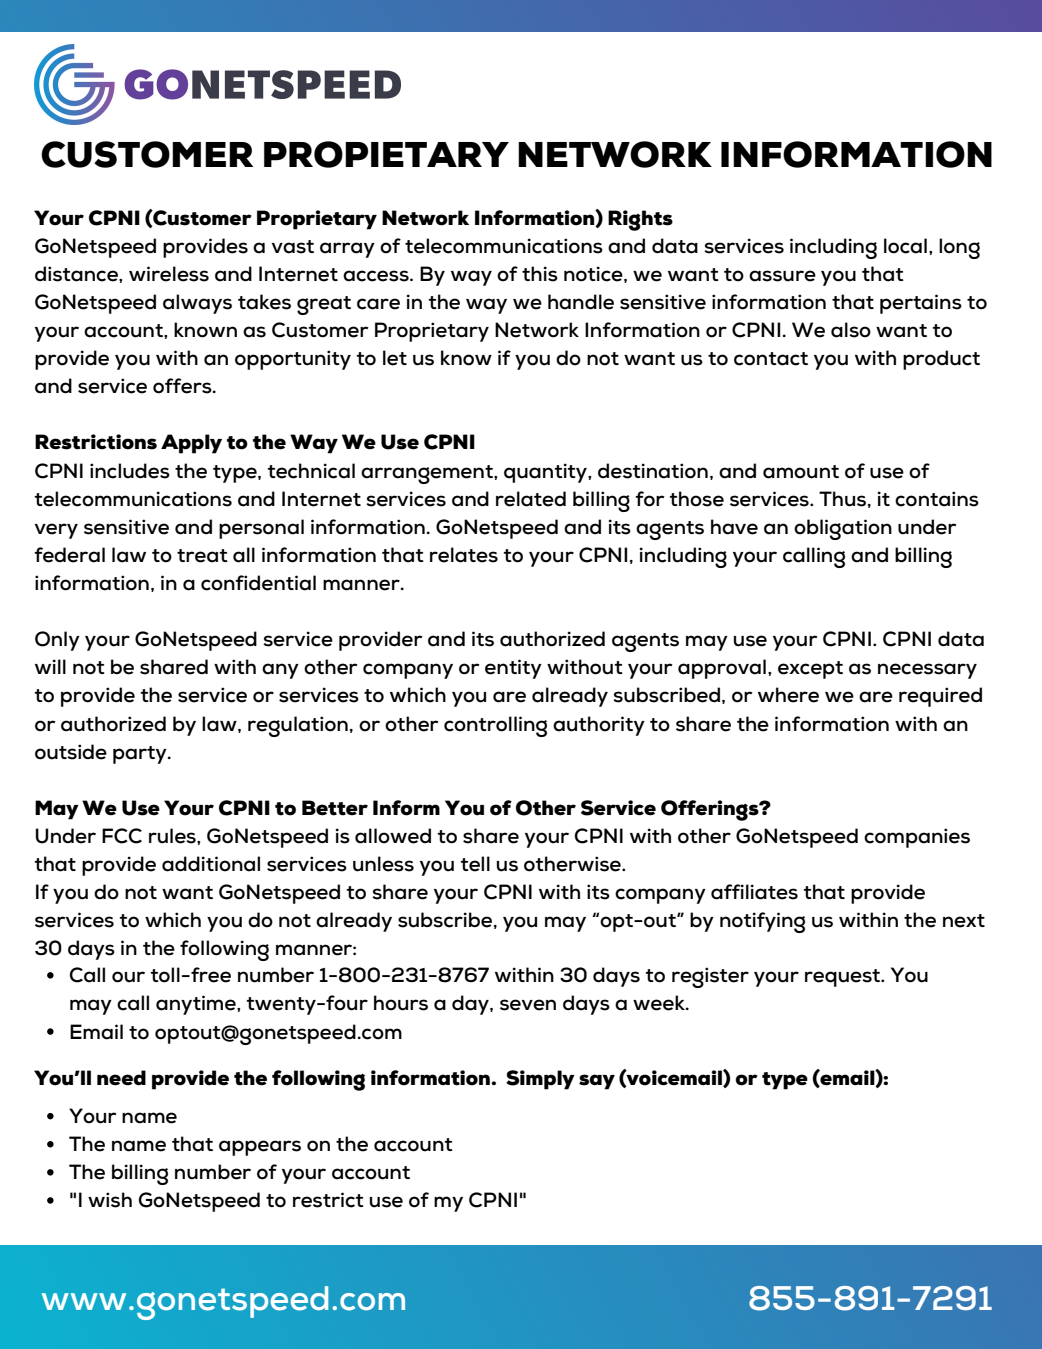 The image size is (1042, 1349). I want to click on companies, so click(917, 838).
